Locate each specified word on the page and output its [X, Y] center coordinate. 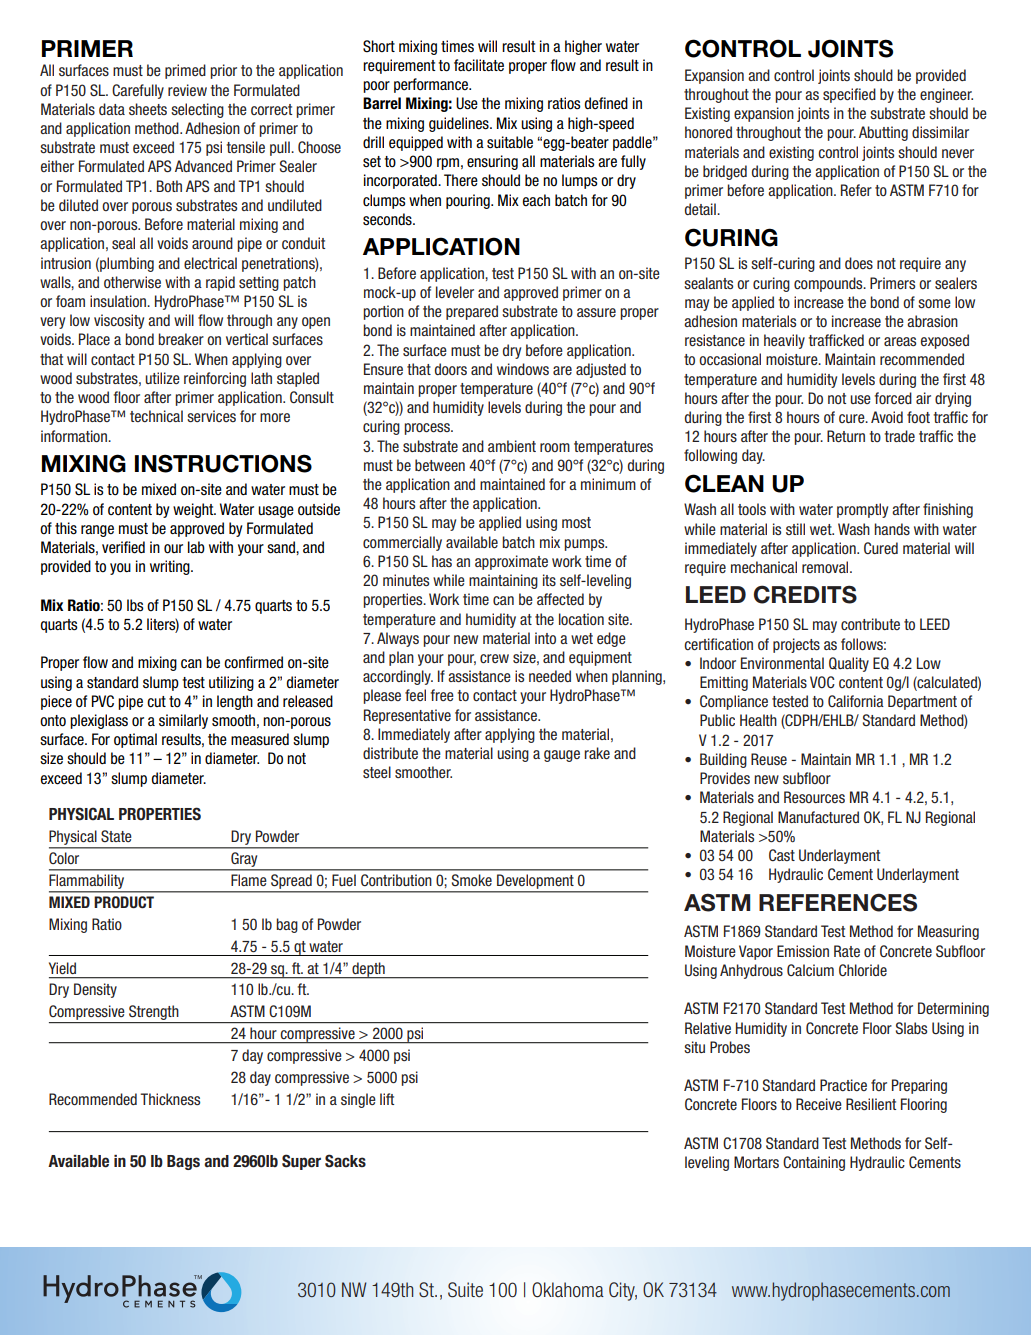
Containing [814, 1163]
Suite [465, 1290]
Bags [183, 1162]
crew [494, 658]
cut [156, 702]
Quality [849, 664]
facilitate [479, 65]
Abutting [883, 133]
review [187, 90]
